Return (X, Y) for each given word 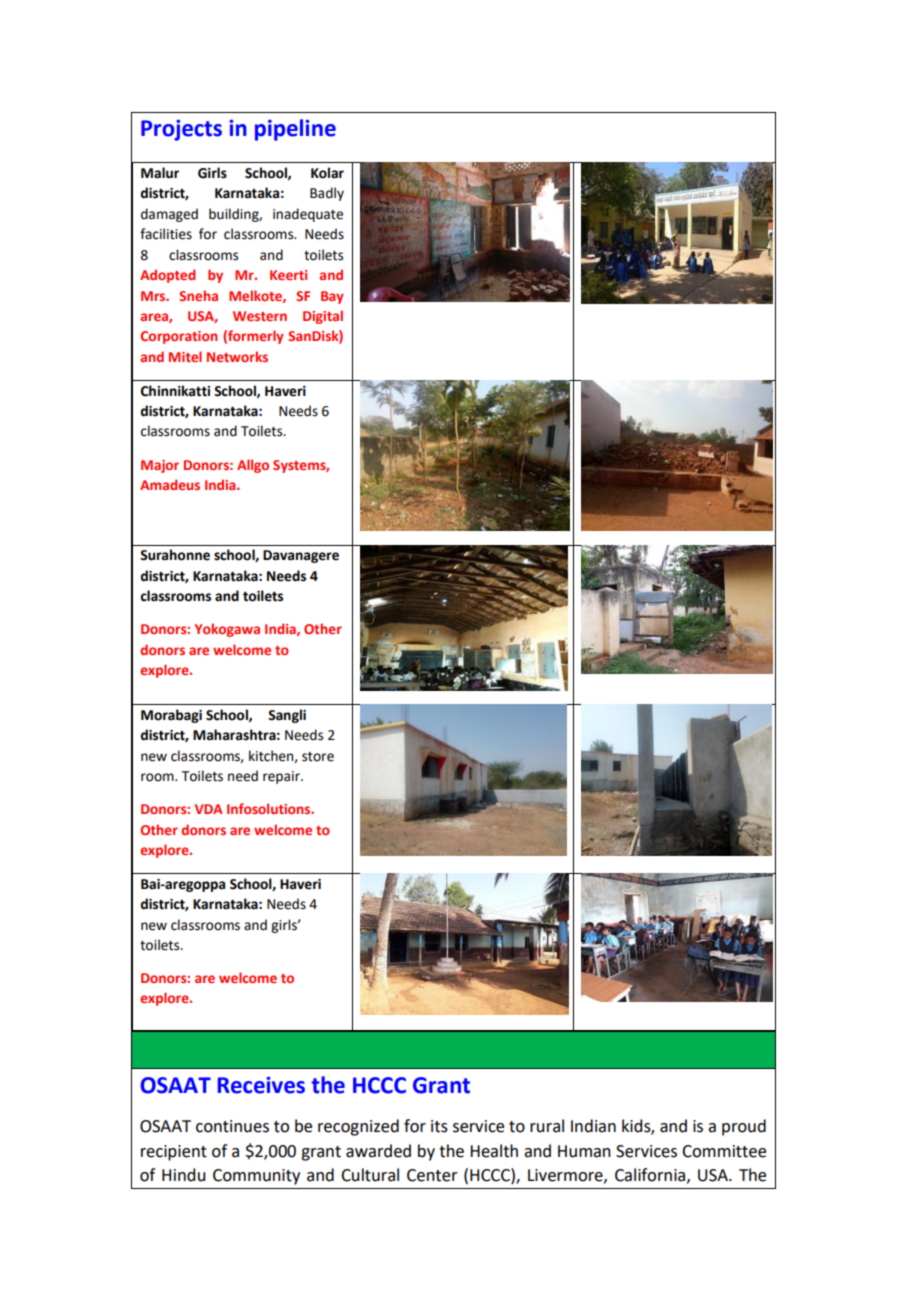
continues (232, 1126)
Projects (181, 130)
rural (547, 1126)
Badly (327, 194)
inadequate (308, 215)
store (318, 757)
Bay (332, 297)
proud (744, 1127)
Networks (237, 356)
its (439, 1126)
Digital (323, 317)
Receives (261, 1085)
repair (282, 777)
